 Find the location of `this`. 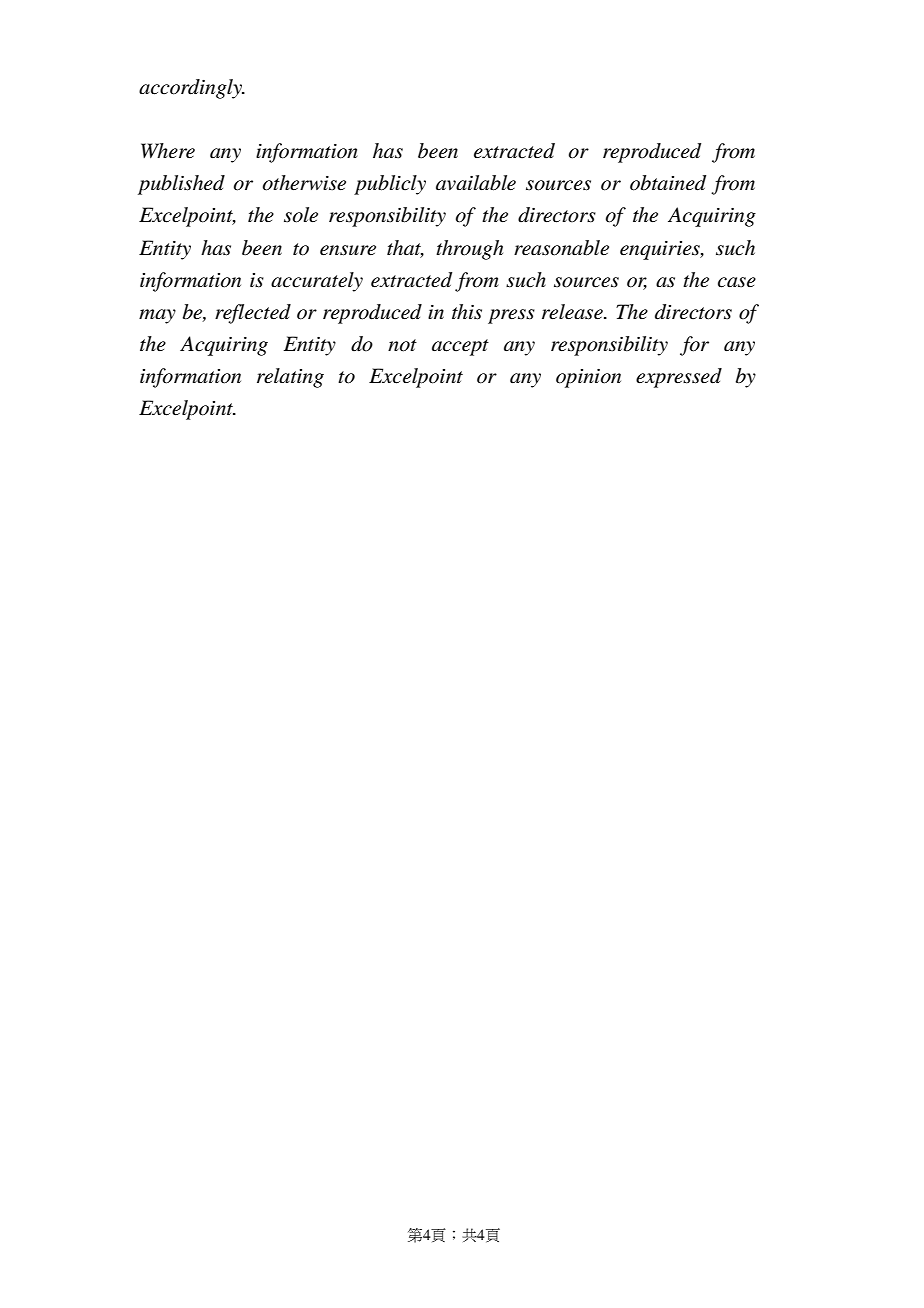

this is located at coordinates (467, 312).
